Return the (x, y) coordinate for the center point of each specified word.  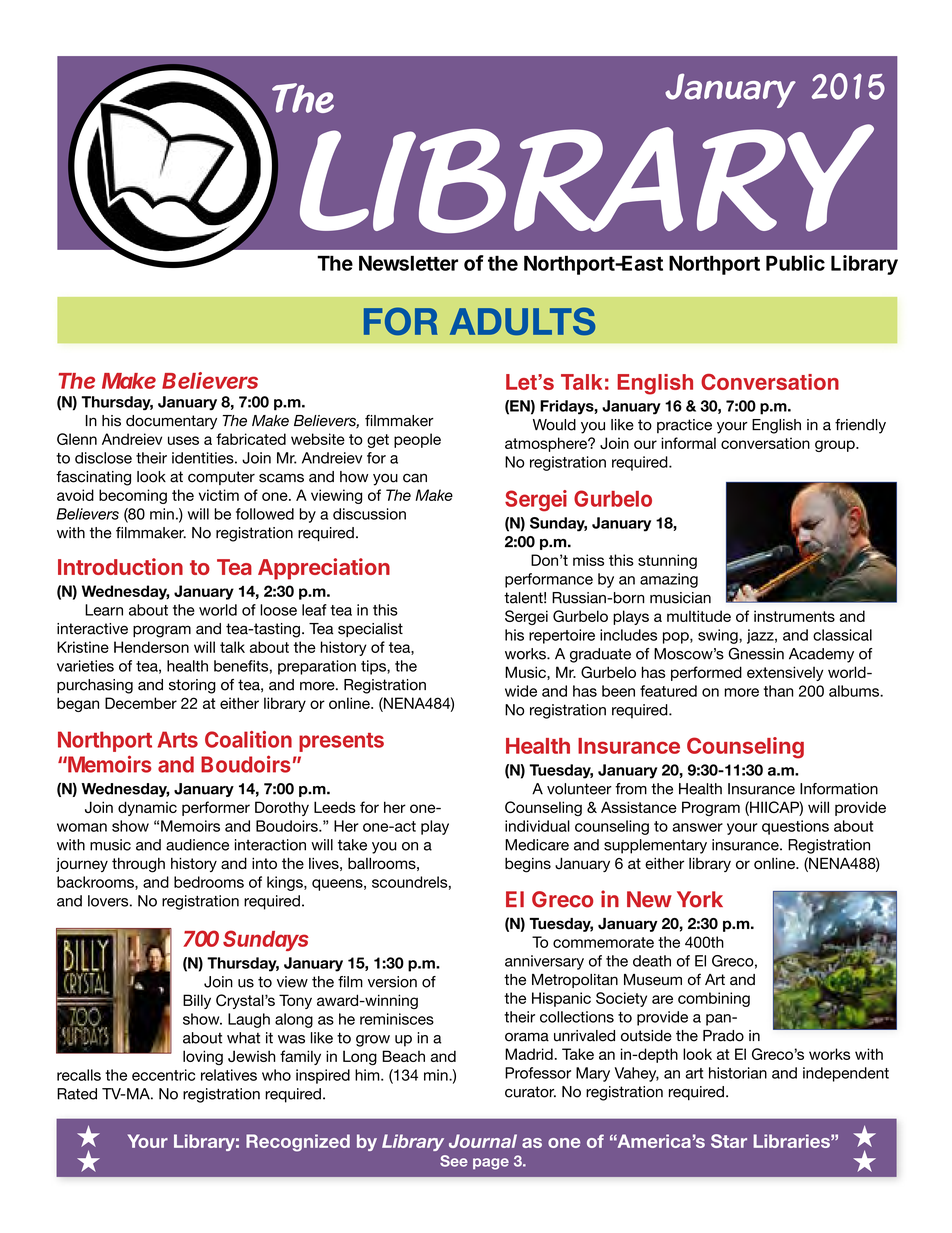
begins (528, 865)
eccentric (163, 1075)
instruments (794, 616)
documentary (171, 422)
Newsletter (408, 263)
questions (795, 827)
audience (197, 845)
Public (795, 263)
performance (549, 580)
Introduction (120, 566)
